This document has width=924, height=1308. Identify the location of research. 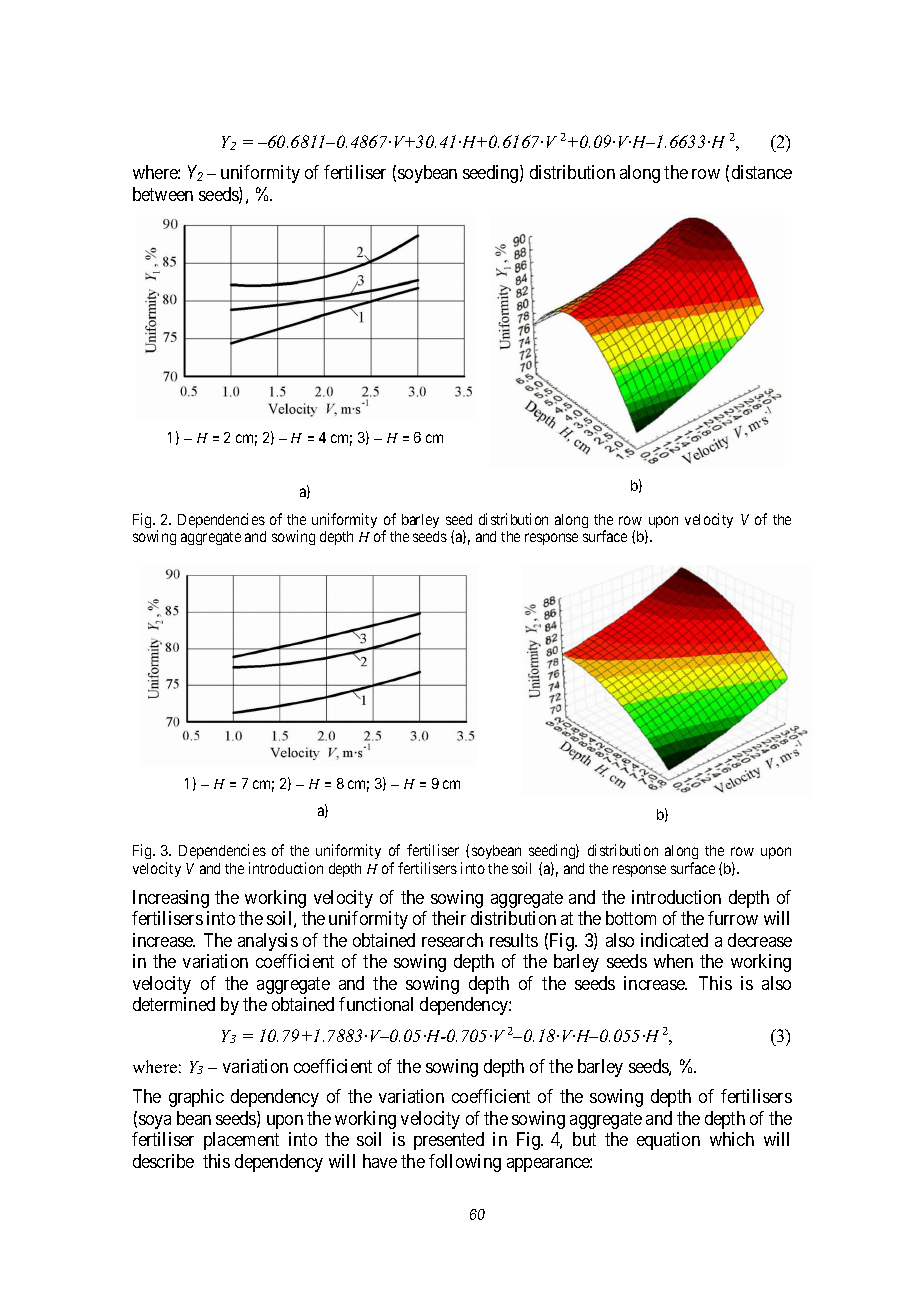
(452, 940).
